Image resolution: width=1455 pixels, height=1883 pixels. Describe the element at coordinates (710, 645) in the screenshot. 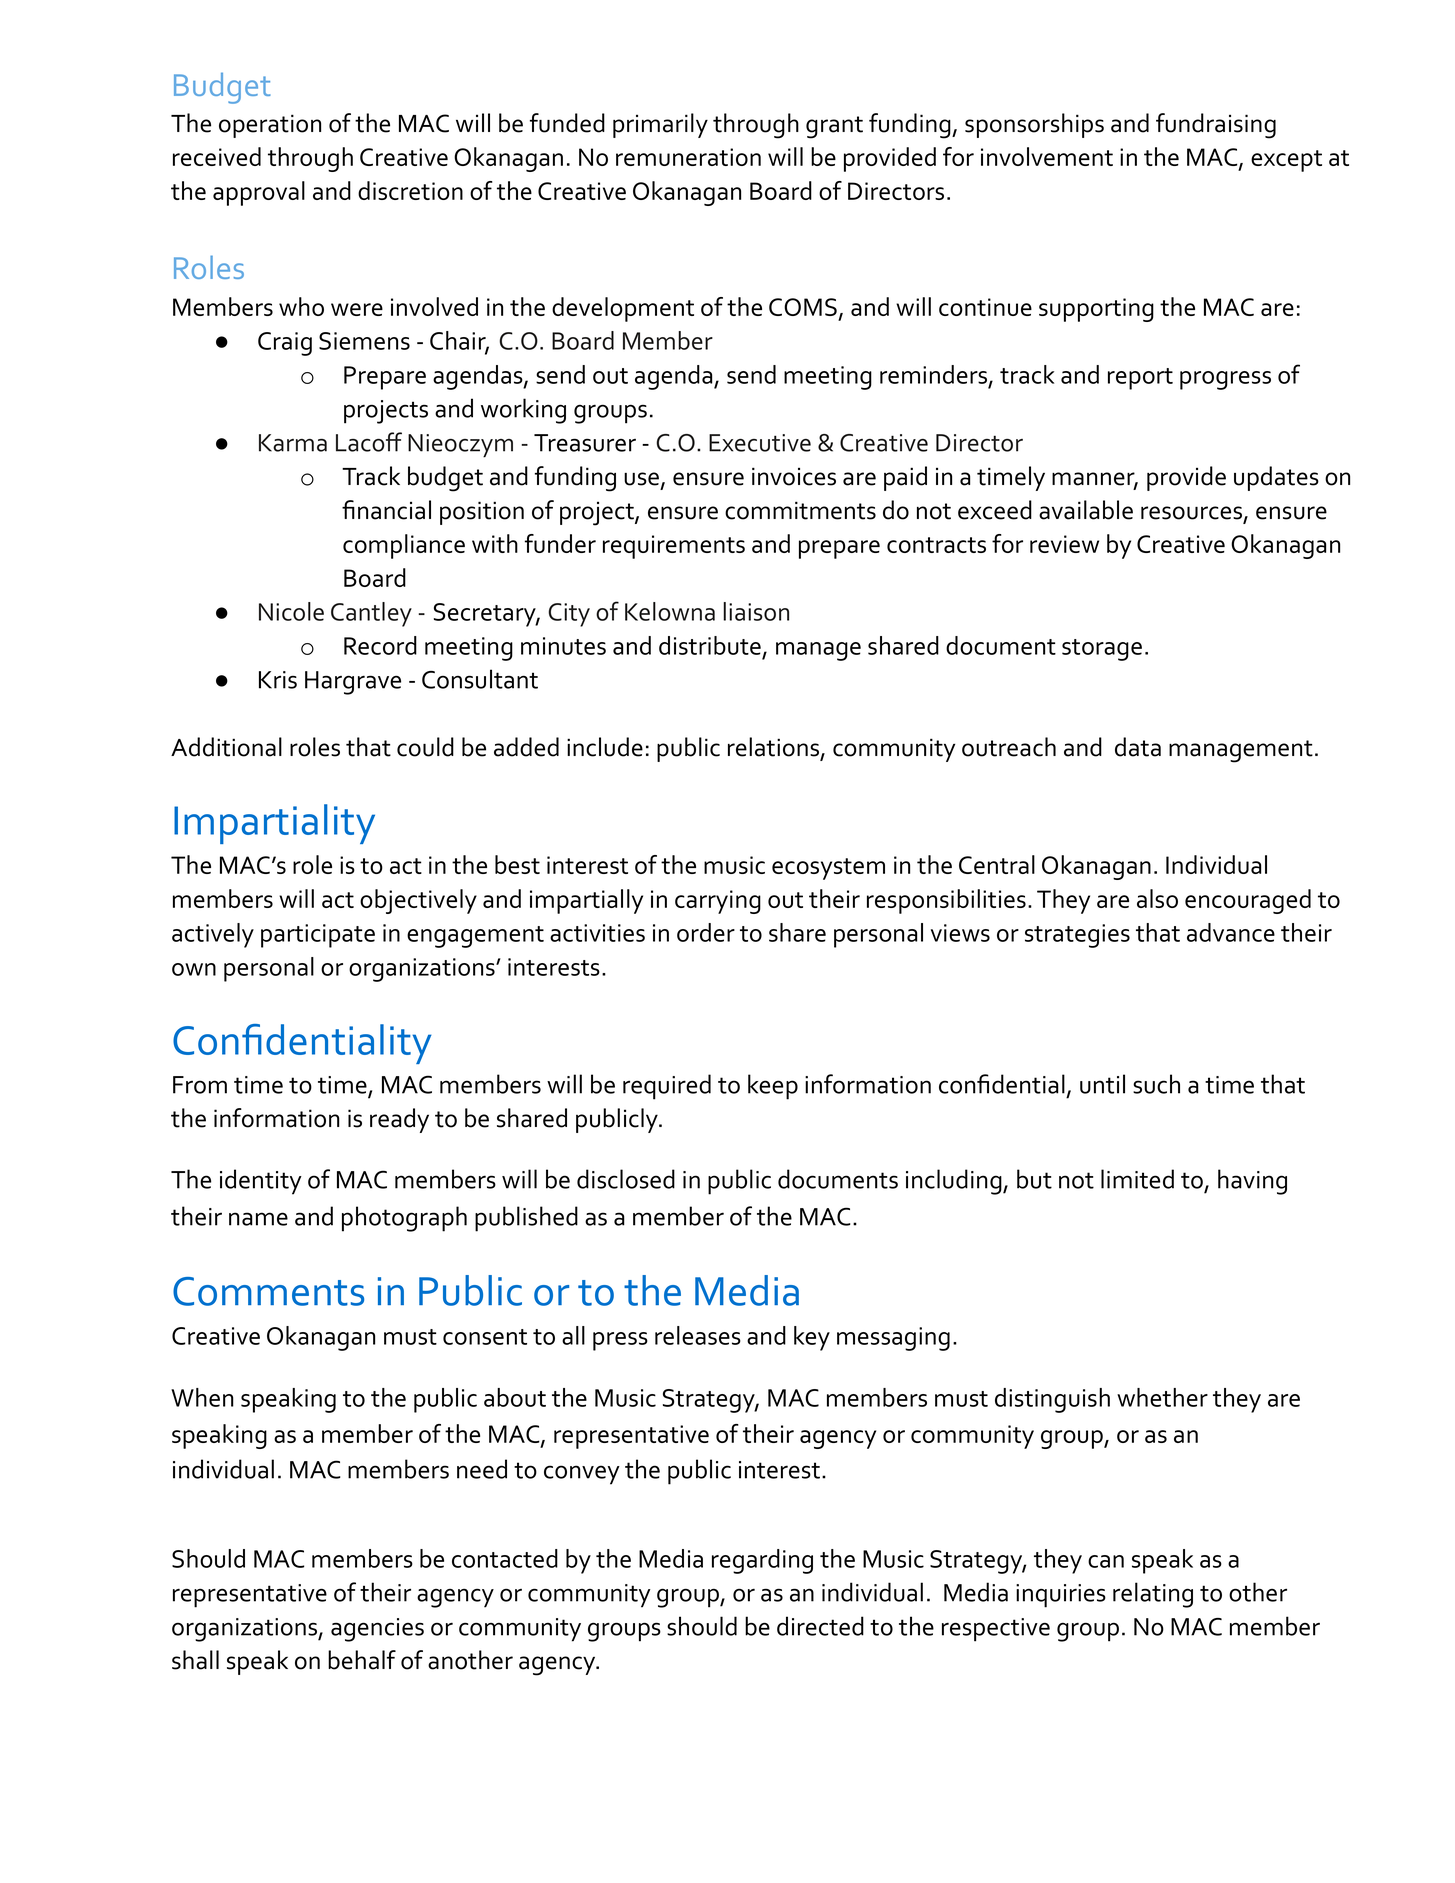

I see `distribute` at that location.
